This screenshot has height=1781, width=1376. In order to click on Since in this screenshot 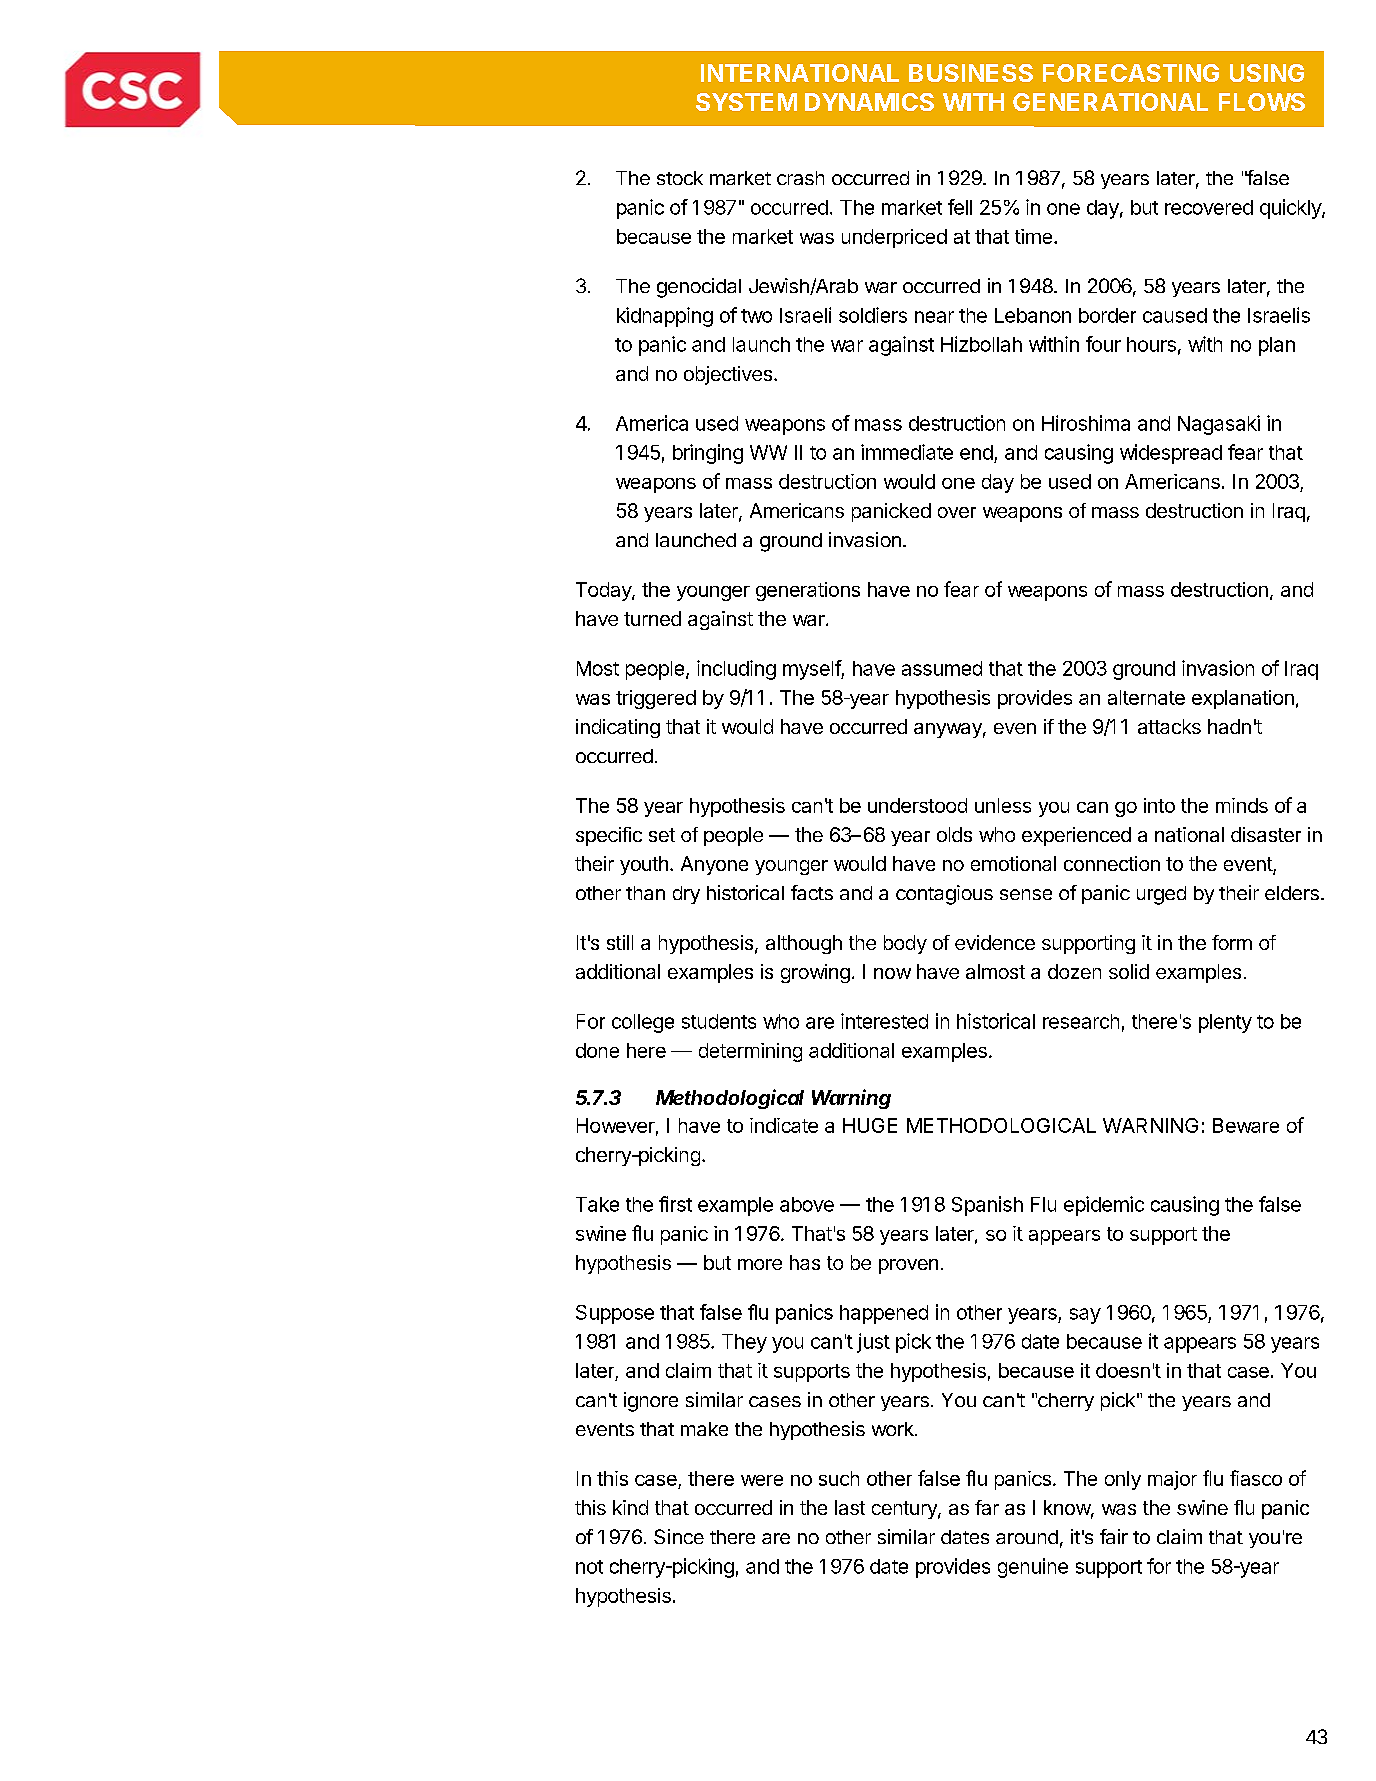, I will do `click(679, 1536)`.
